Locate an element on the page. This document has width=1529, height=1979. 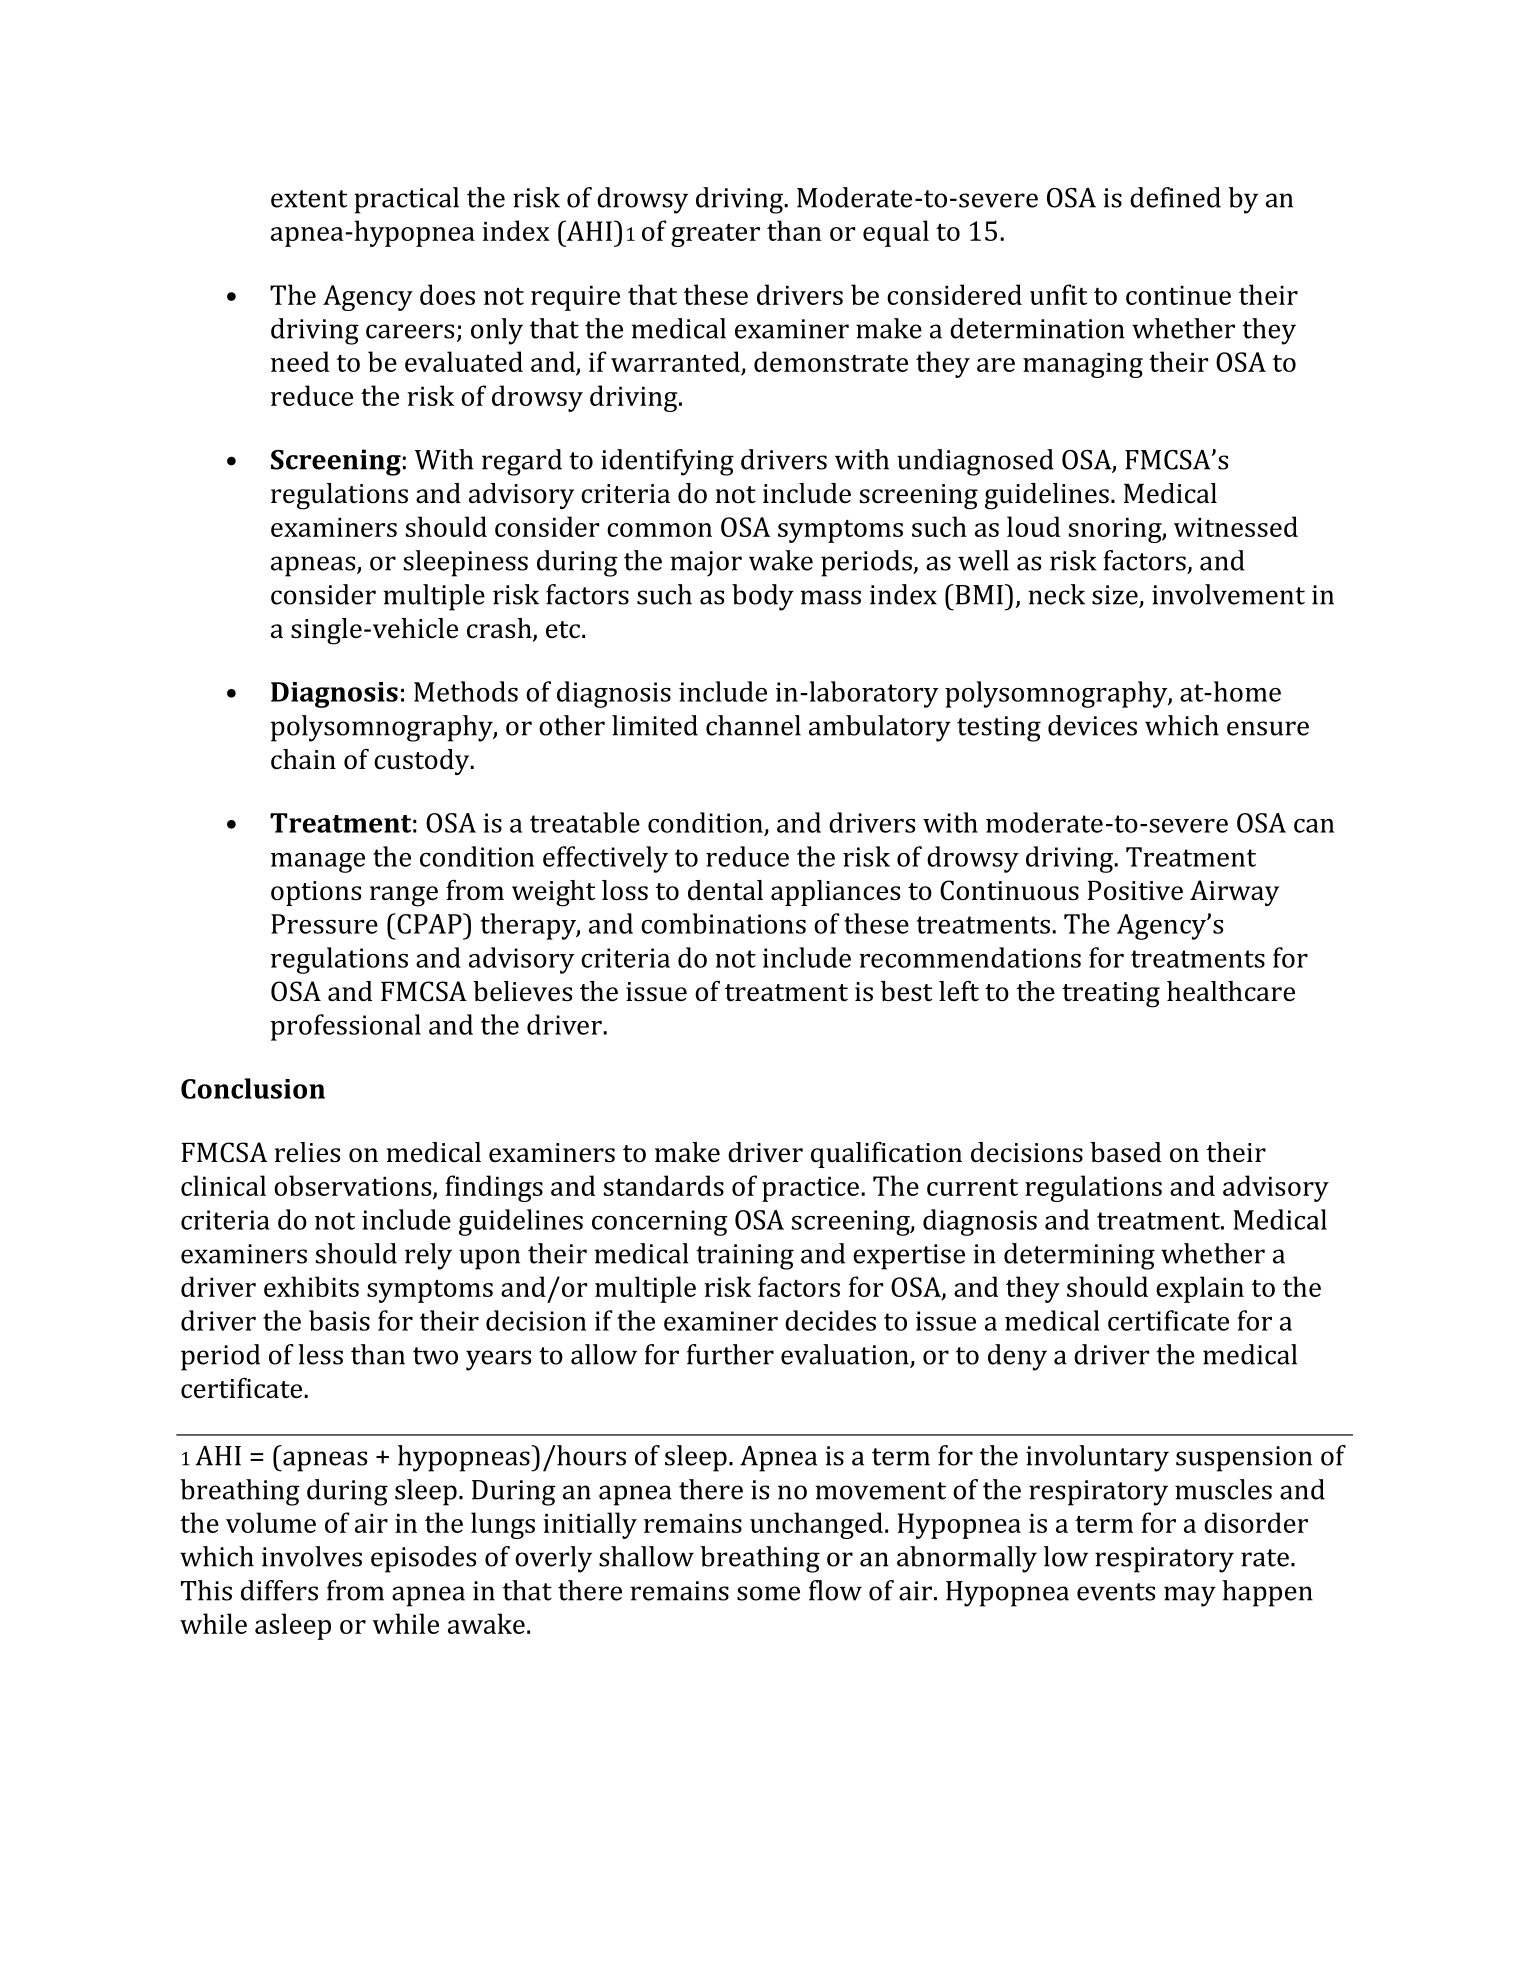
extent is located at coordinates (309, 199).
